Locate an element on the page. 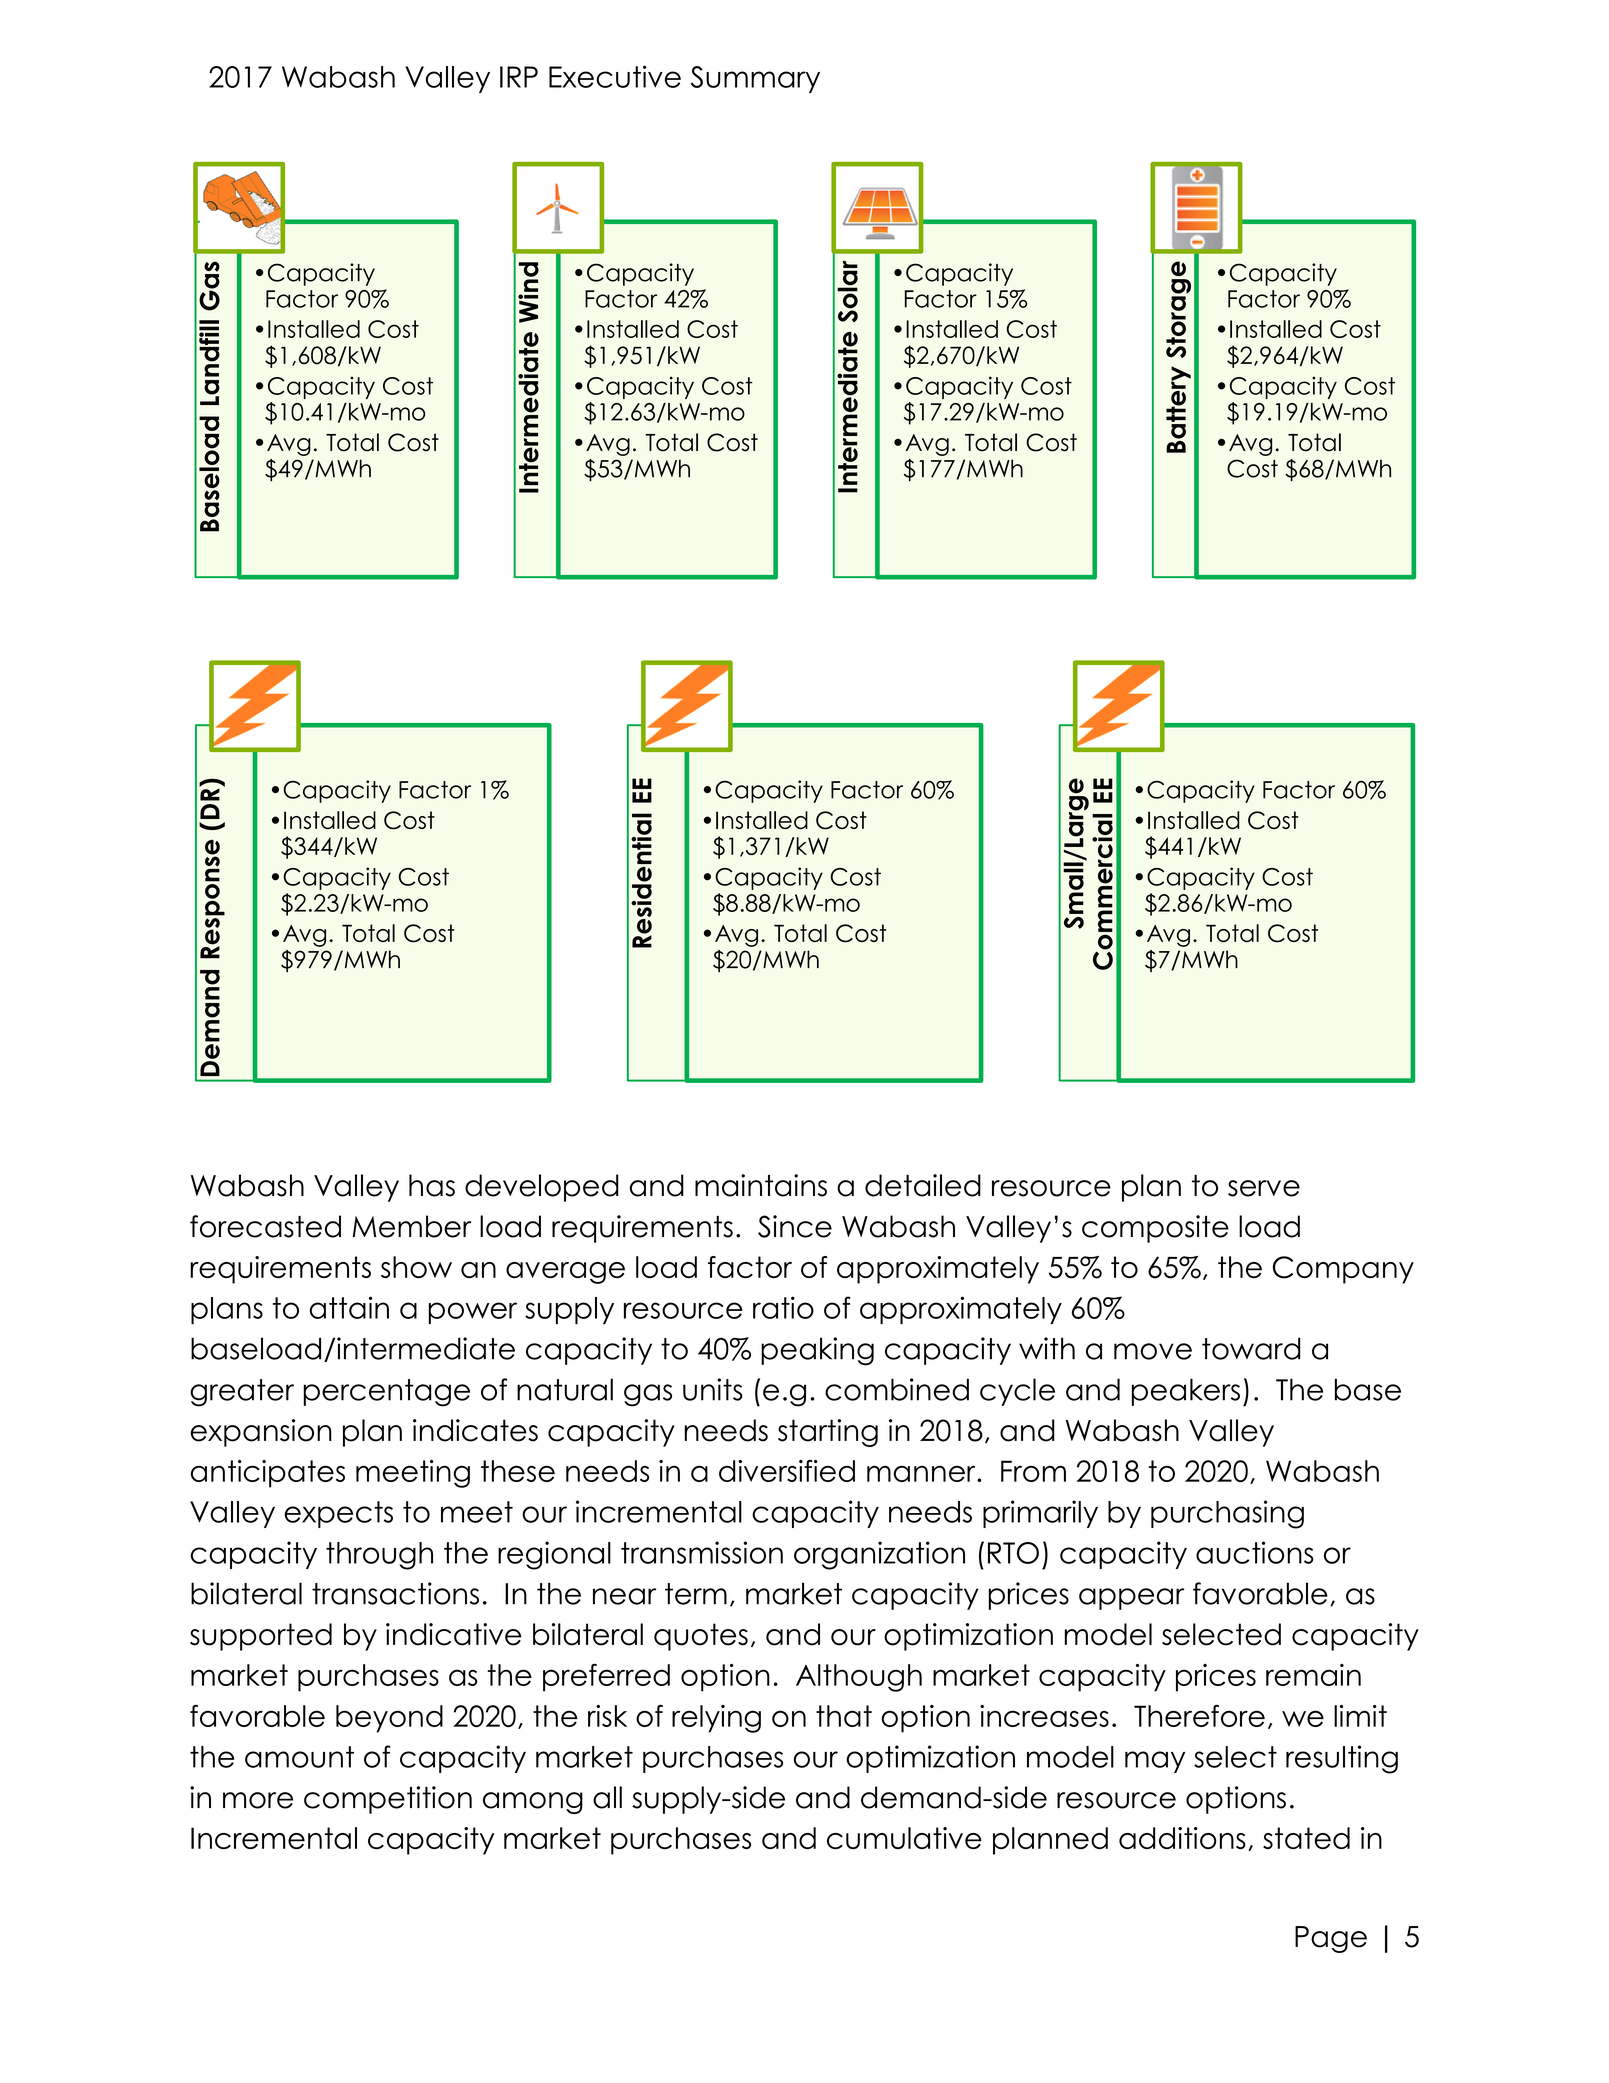 This page has height=2083, width=1609. Summary is located at coordinates (755, 79).
